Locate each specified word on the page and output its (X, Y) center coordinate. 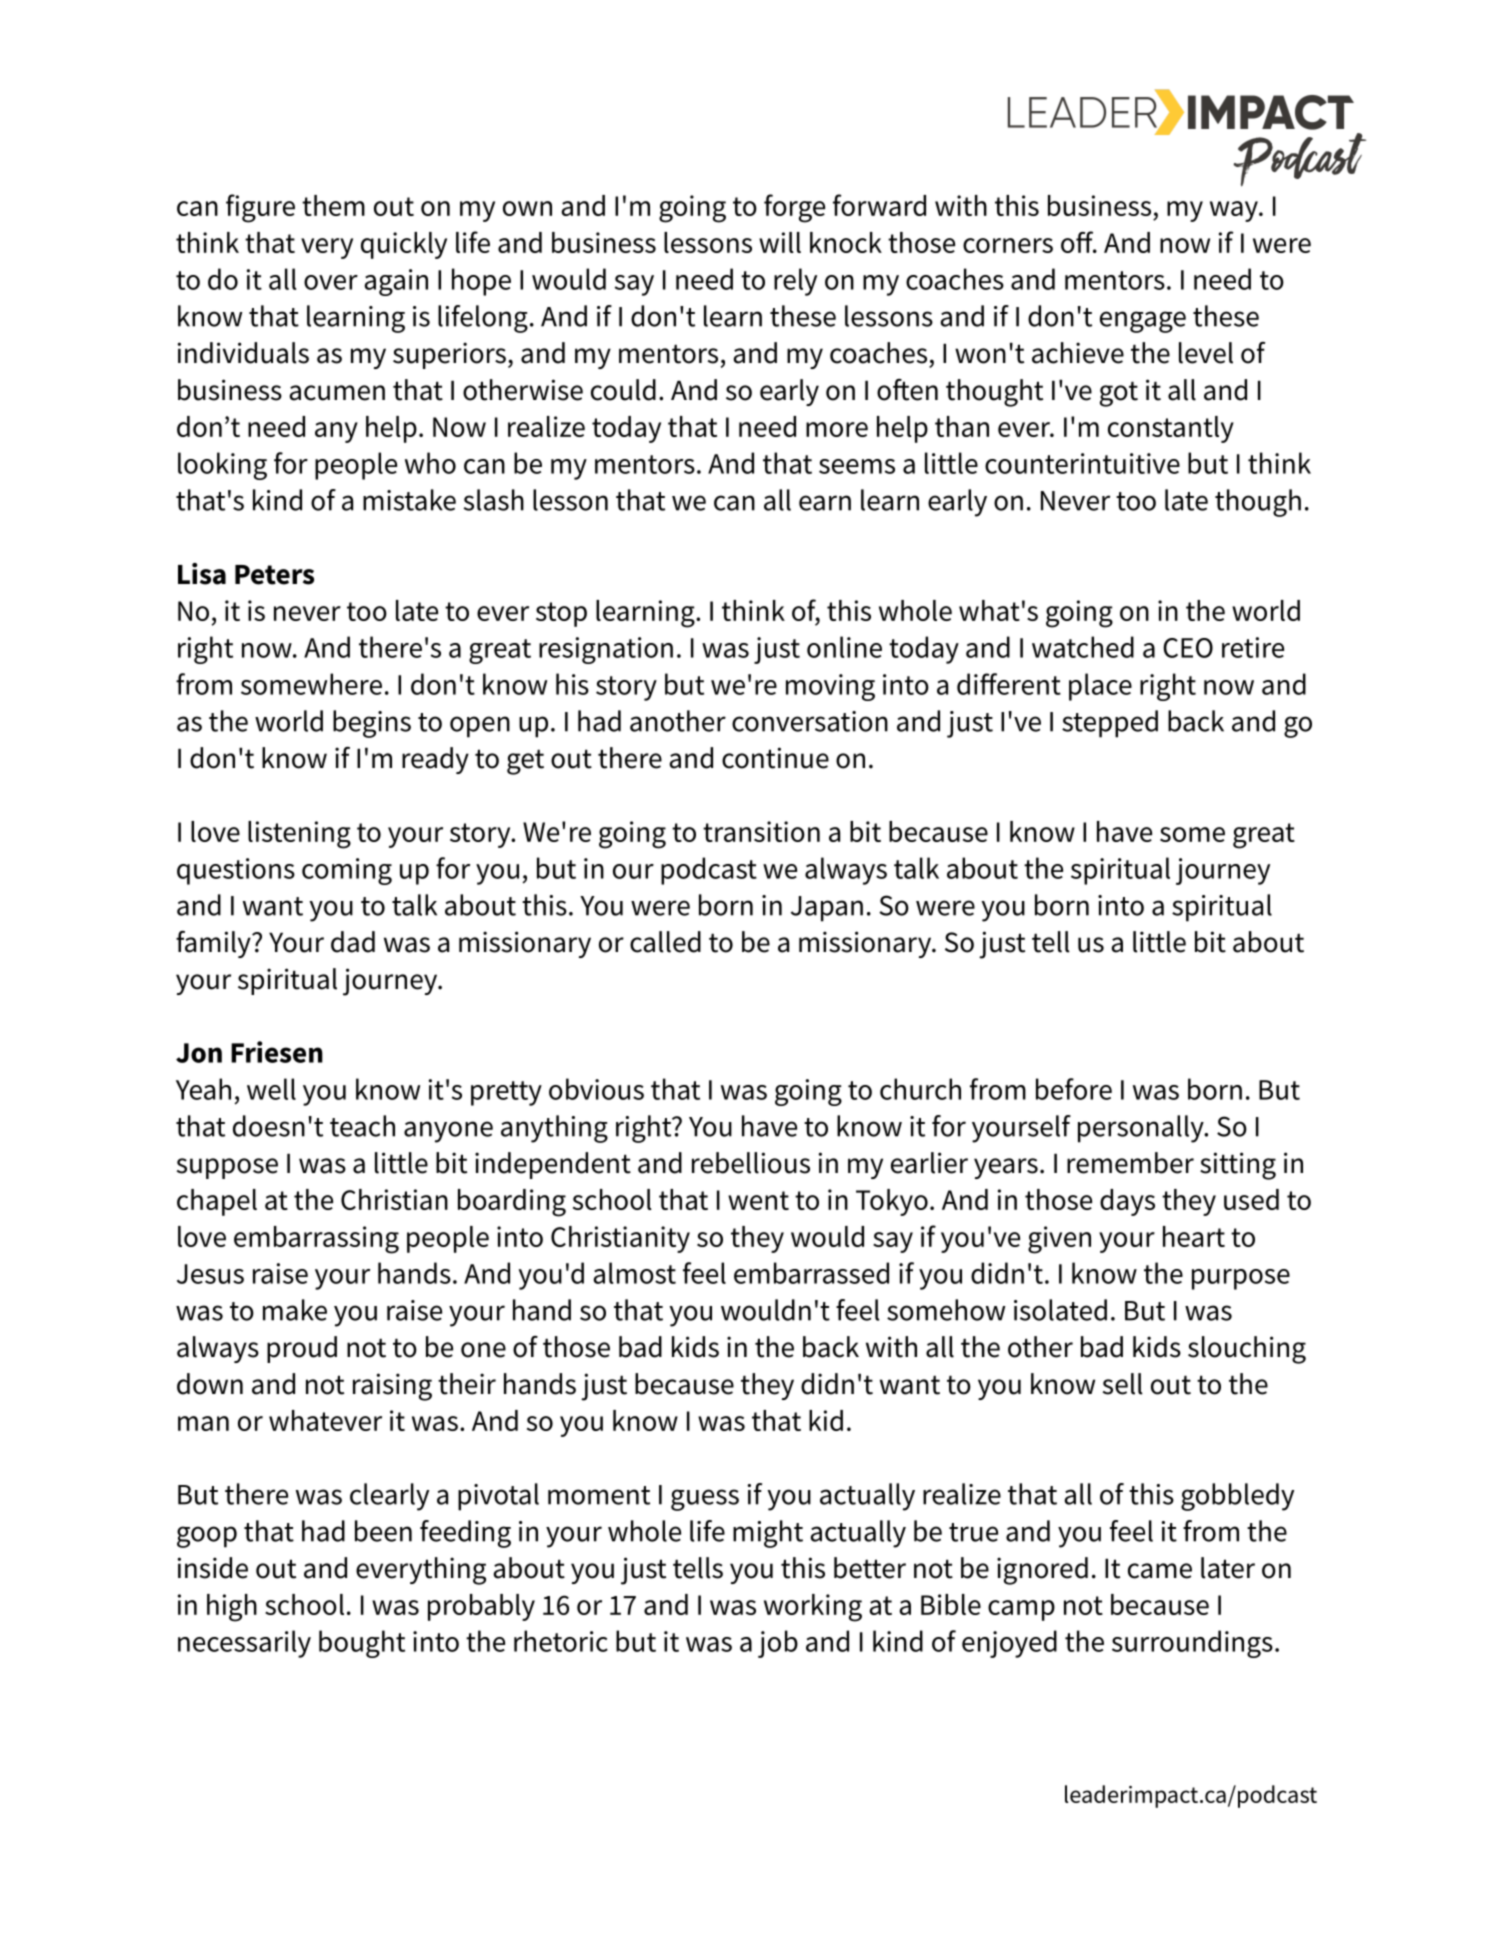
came (1160, 1571)
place (1100, 687)
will (780, 242)
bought (362, 1644)
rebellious (751, 1163)
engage (1143, 322)
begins (372, 724)
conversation (810, 721)
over (331, 282)
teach (362, 1126)
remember (1130, 1163)
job (778, 1644)
